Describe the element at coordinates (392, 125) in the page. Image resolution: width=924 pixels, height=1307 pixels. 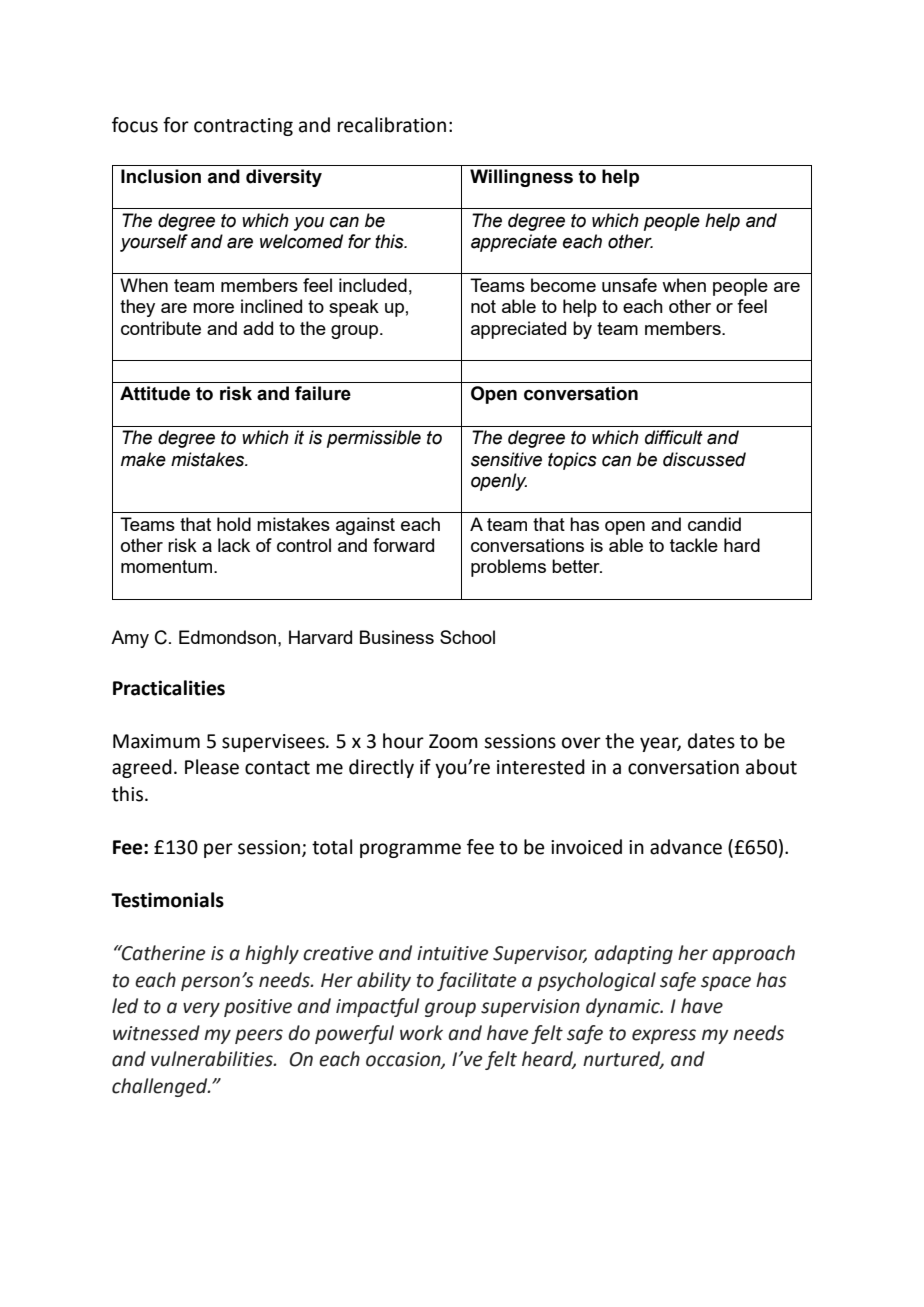
I see `recalibration` at that location.
